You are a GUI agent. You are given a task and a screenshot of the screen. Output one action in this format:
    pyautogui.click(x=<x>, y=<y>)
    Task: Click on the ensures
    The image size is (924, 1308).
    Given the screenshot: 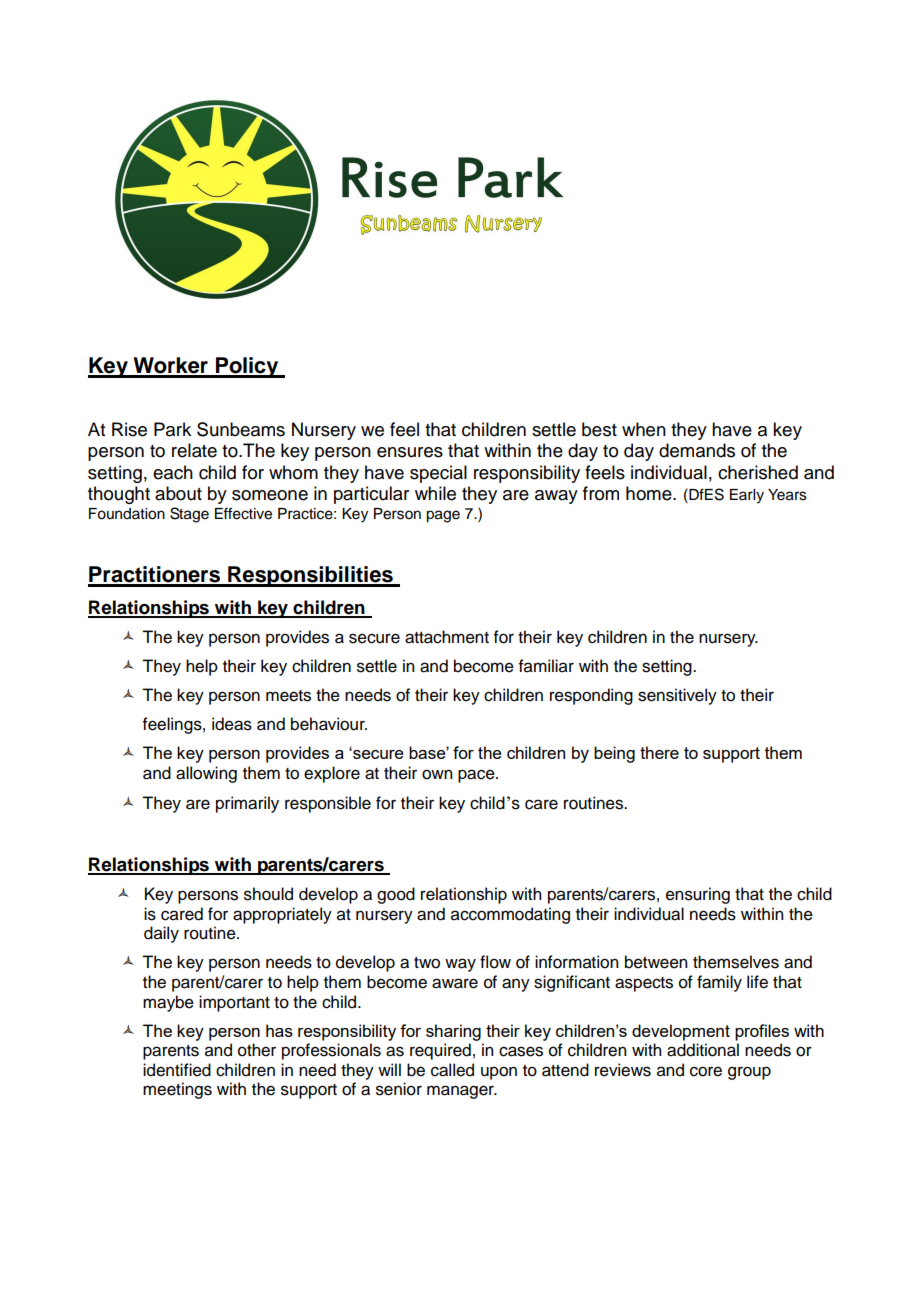 What is the action you would take?
    pyautogui.click(x=410, y=452)
